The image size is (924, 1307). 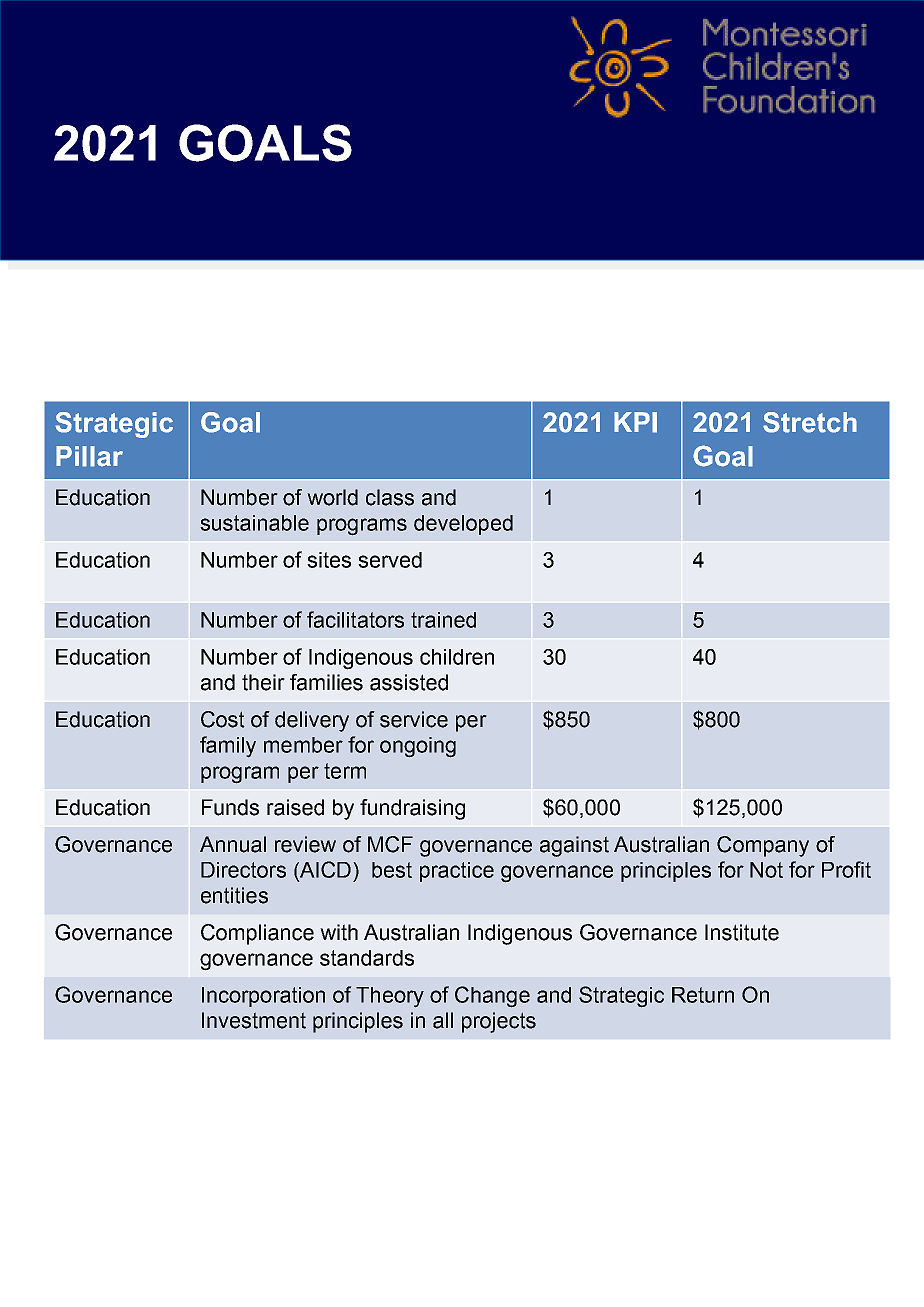 What do you see at coordinates (390, 560) in the screenshot?
I see `served` at bounding box center [390, 560].
